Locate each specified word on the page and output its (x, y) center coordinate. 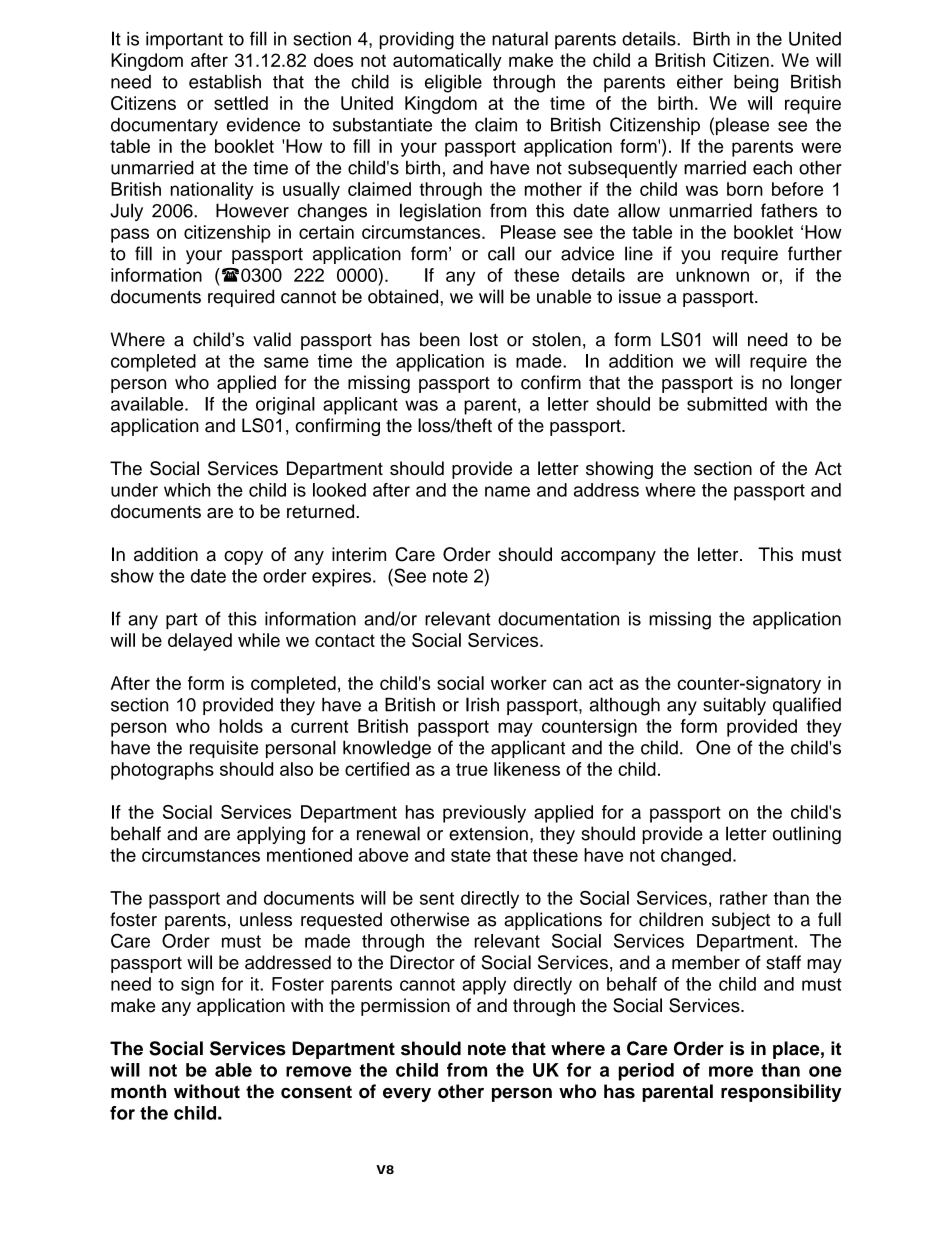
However (252, 210)
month (138, 1091)
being (756, 84)
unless (266, 919)
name (507, 491)
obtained (404, 296)
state (471, 855)
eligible (453, 83)
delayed (200, 642)
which (187, 490)
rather (744, 898)
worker (519, 683)
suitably (734, 706)
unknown (712, 275)
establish (225, 81)
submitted (727, 404)
